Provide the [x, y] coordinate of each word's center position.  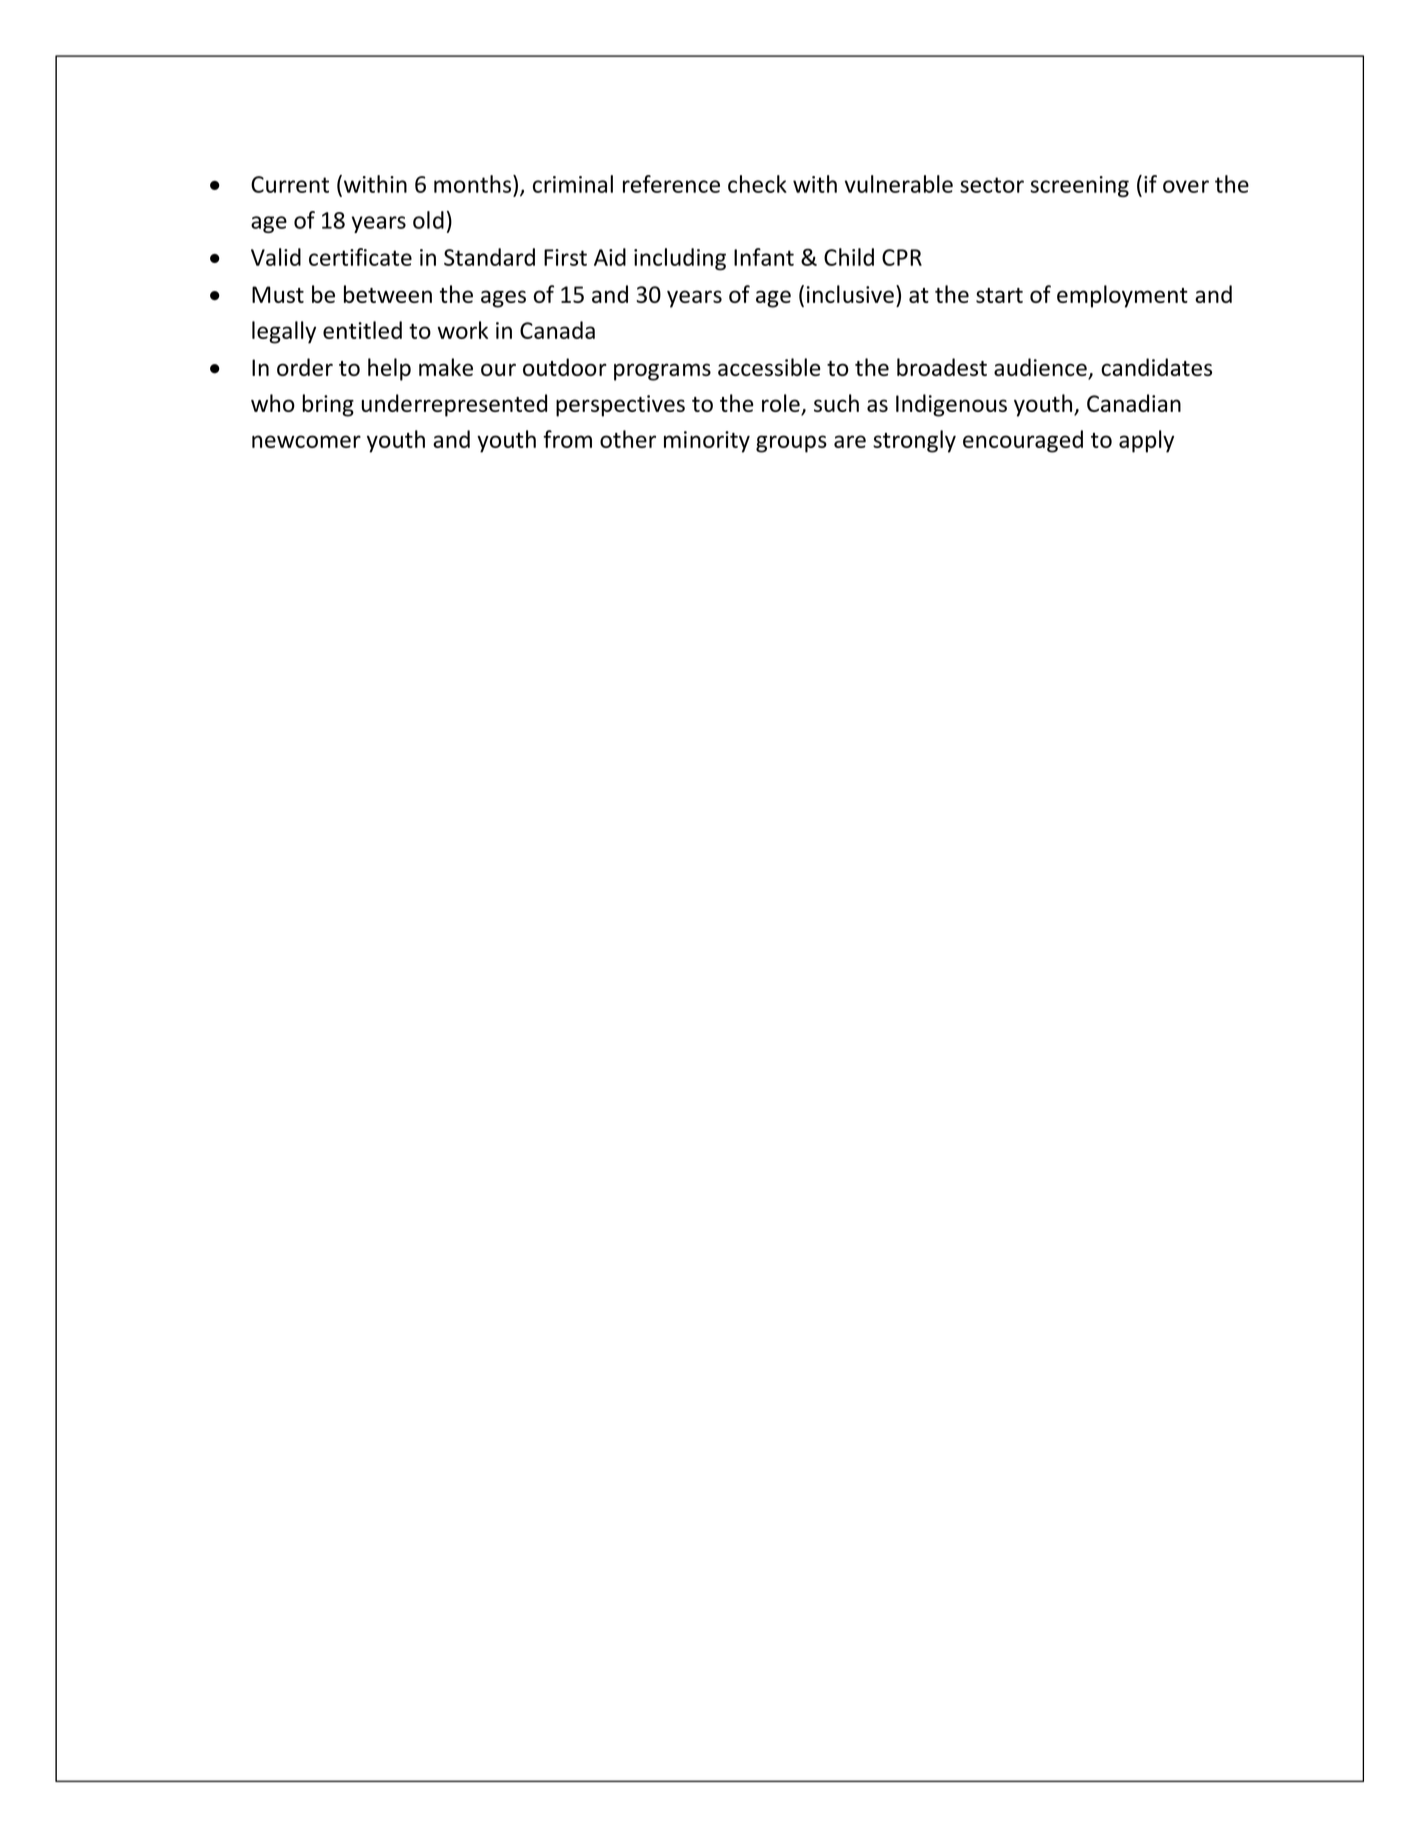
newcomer [306, 441]
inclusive [850, 294]
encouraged [1023, 441]
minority [707, 442]
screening [1079, 186]
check [757, 184]
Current [290, 184]
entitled [362, 330]
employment [1122, 296]
